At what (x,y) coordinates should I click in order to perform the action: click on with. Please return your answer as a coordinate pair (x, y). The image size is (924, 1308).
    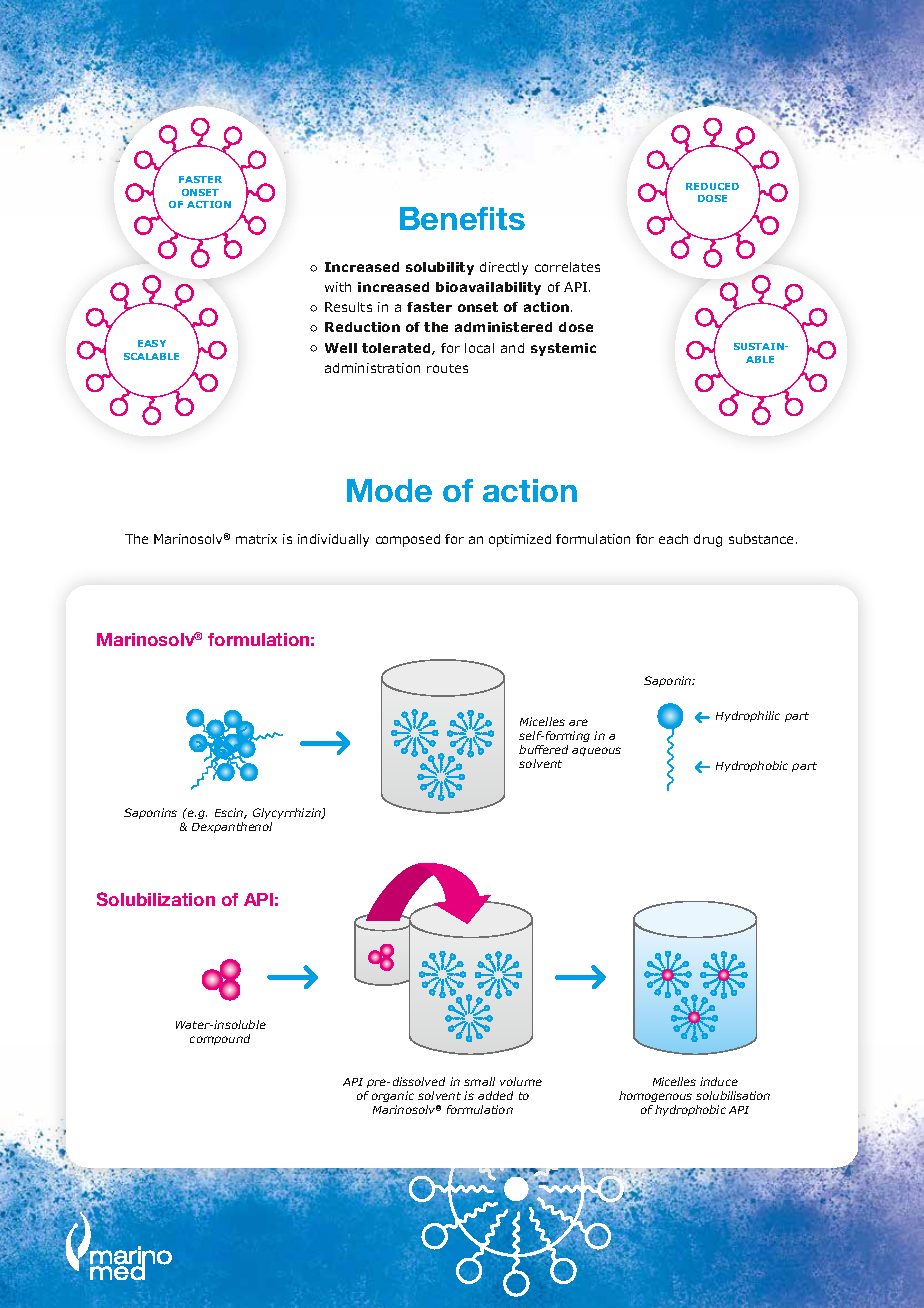
    Looking at the image, I should click on (338, 287).
